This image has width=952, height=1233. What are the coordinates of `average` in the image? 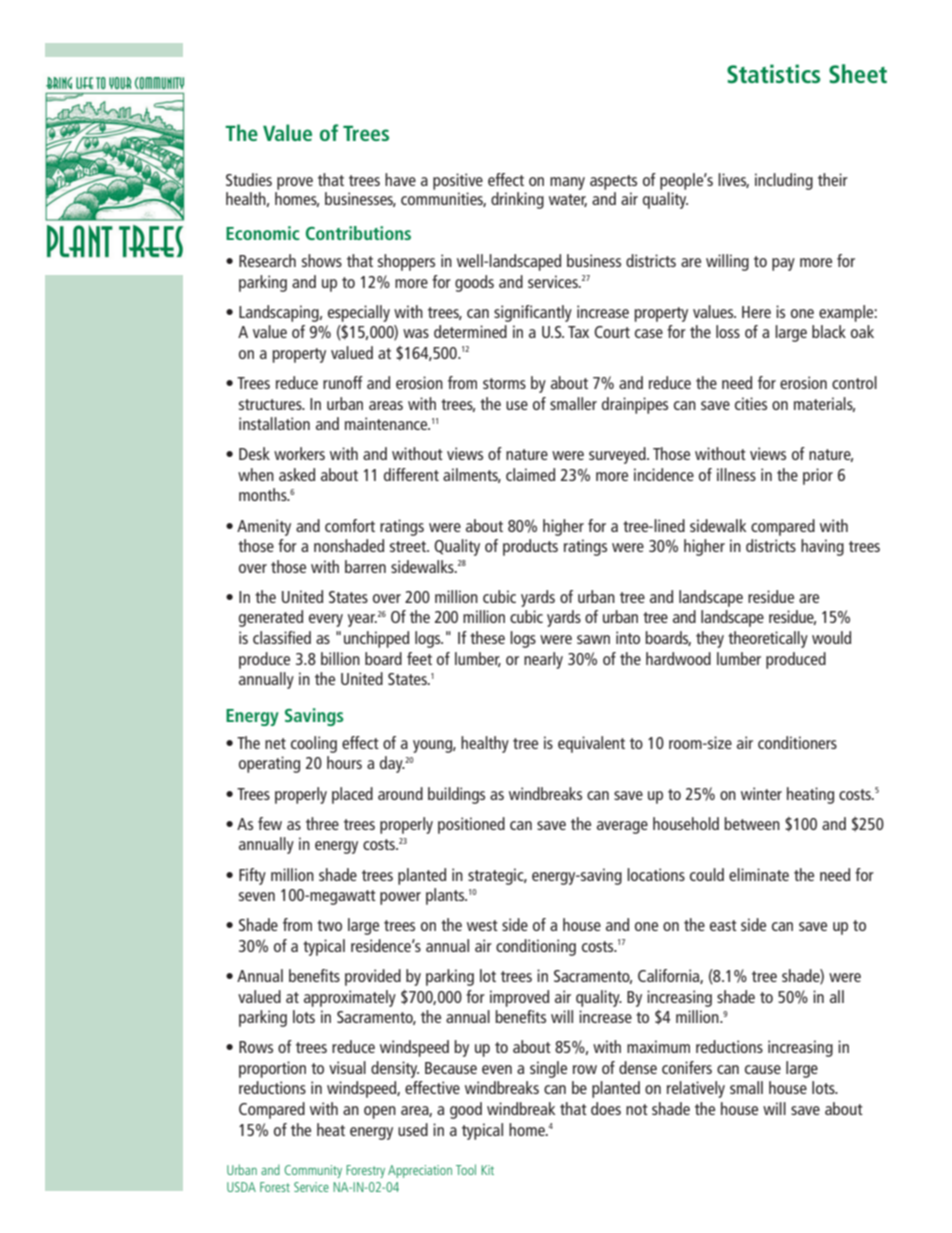 It's located at (622, 827).
